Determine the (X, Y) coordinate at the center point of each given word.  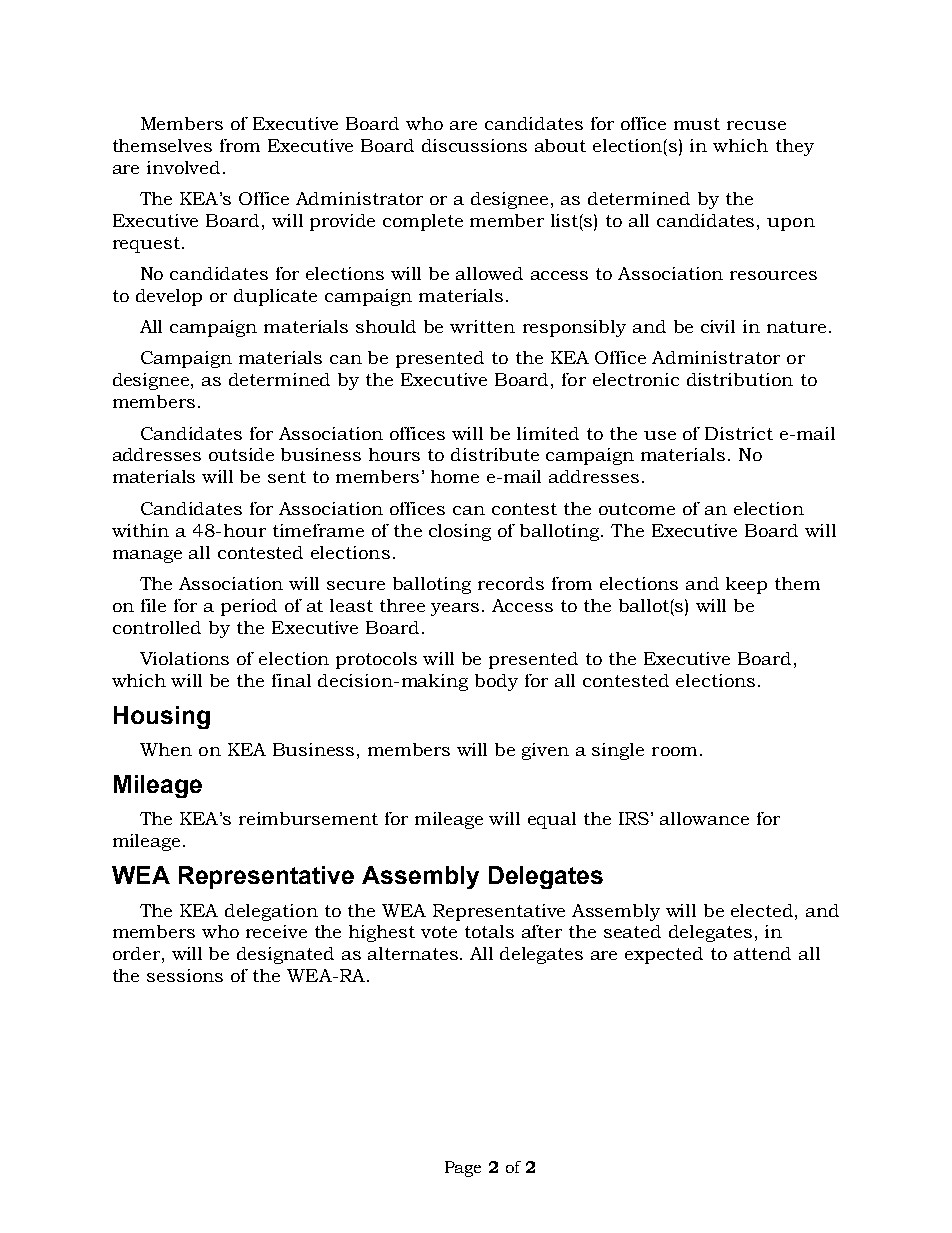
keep (746, 585)
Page (463, 1169)
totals (489, 931)
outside (241, 454)
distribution (740, 379)
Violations (184, 658)
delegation (271, 912)
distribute (495, 454)
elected (762, 910)
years (455, 609)
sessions (185, 975)
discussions (474, 145)
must (697, 124)
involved (183, 167)
